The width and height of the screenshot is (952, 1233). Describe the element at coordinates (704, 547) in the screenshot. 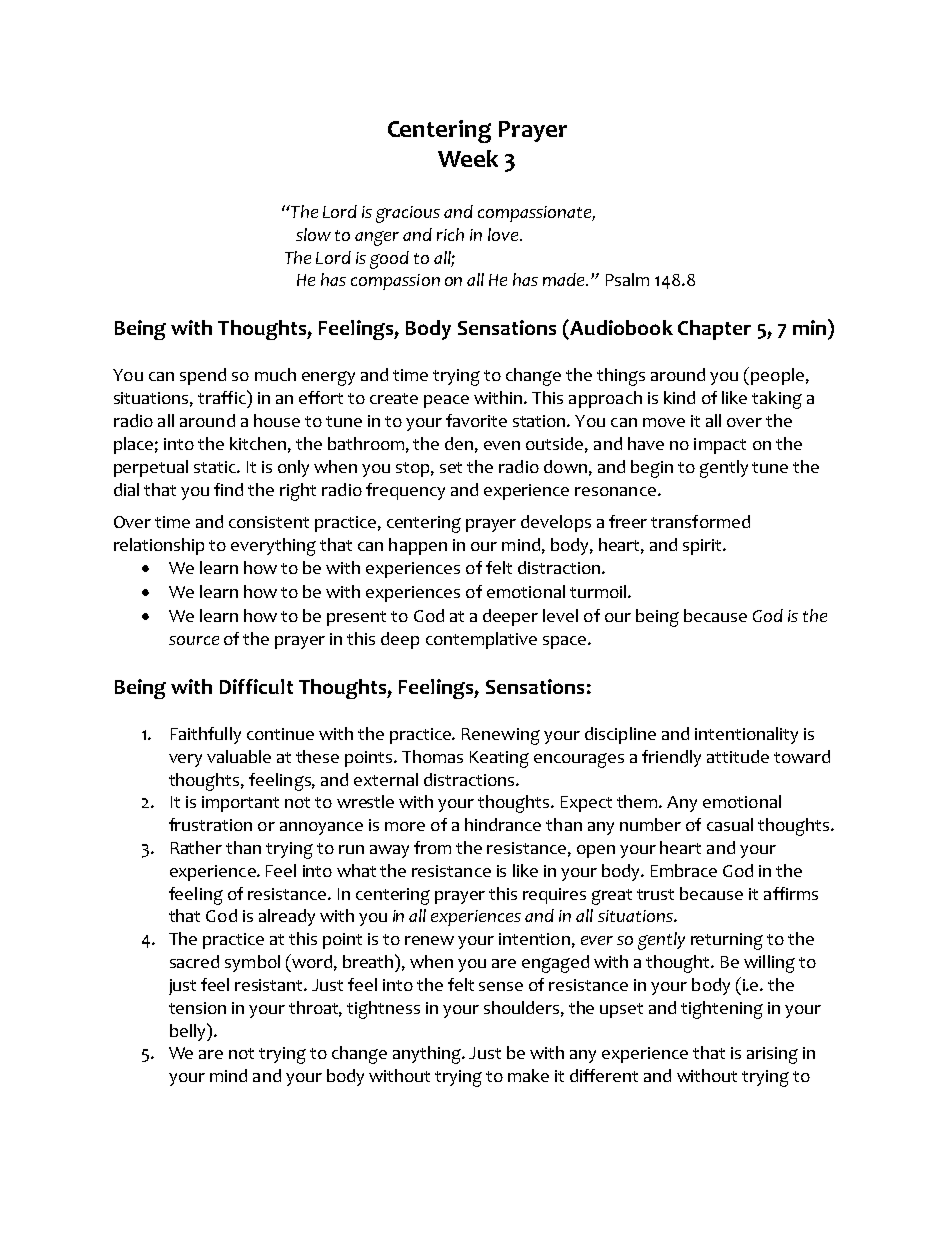

I see `spirit` at that location.
